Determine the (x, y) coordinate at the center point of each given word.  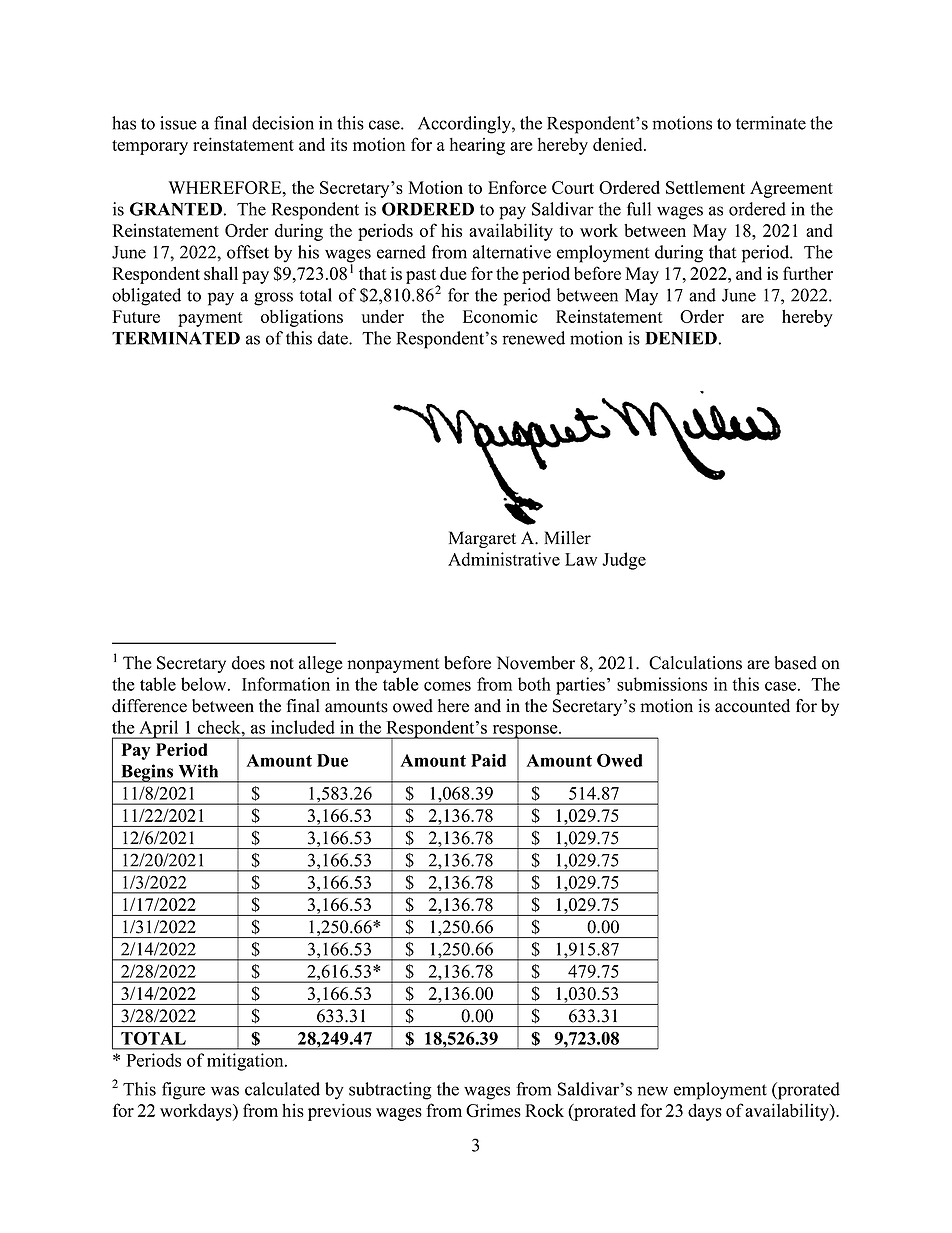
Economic (500, 316)
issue (178, 123)
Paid (488, 760)
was (225, 1091)
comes (447, 686)
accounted (752, 706)
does (248, 663)
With (198, 771)
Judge (624, 561)
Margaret (482, 539)
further (808, 273)
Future (136, 316)
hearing (477, 146)
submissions (662, 684)
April (159, 729)
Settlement (705, 187)
